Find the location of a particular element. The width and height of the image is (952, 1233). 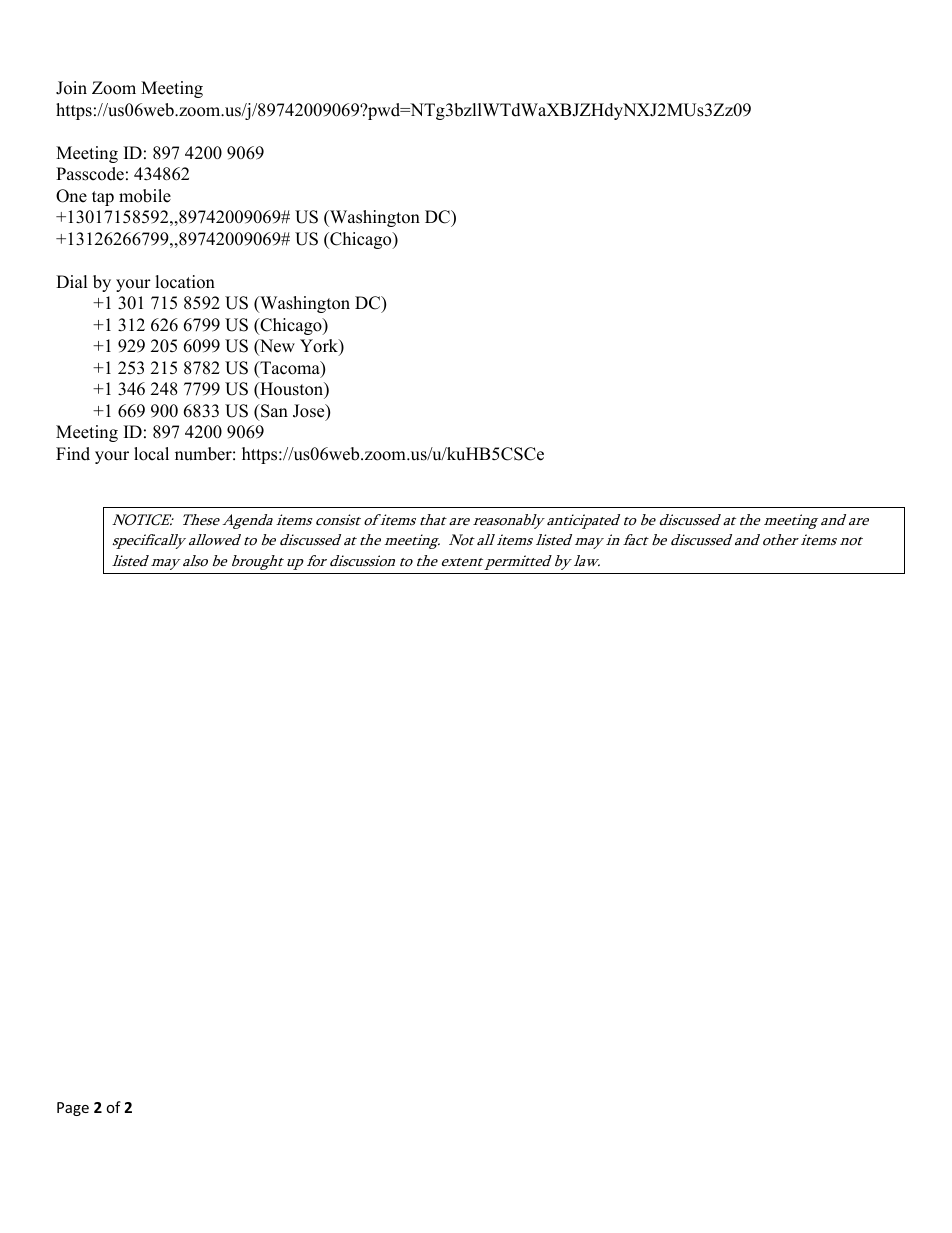

Find is located at coordinates (73, 454).
